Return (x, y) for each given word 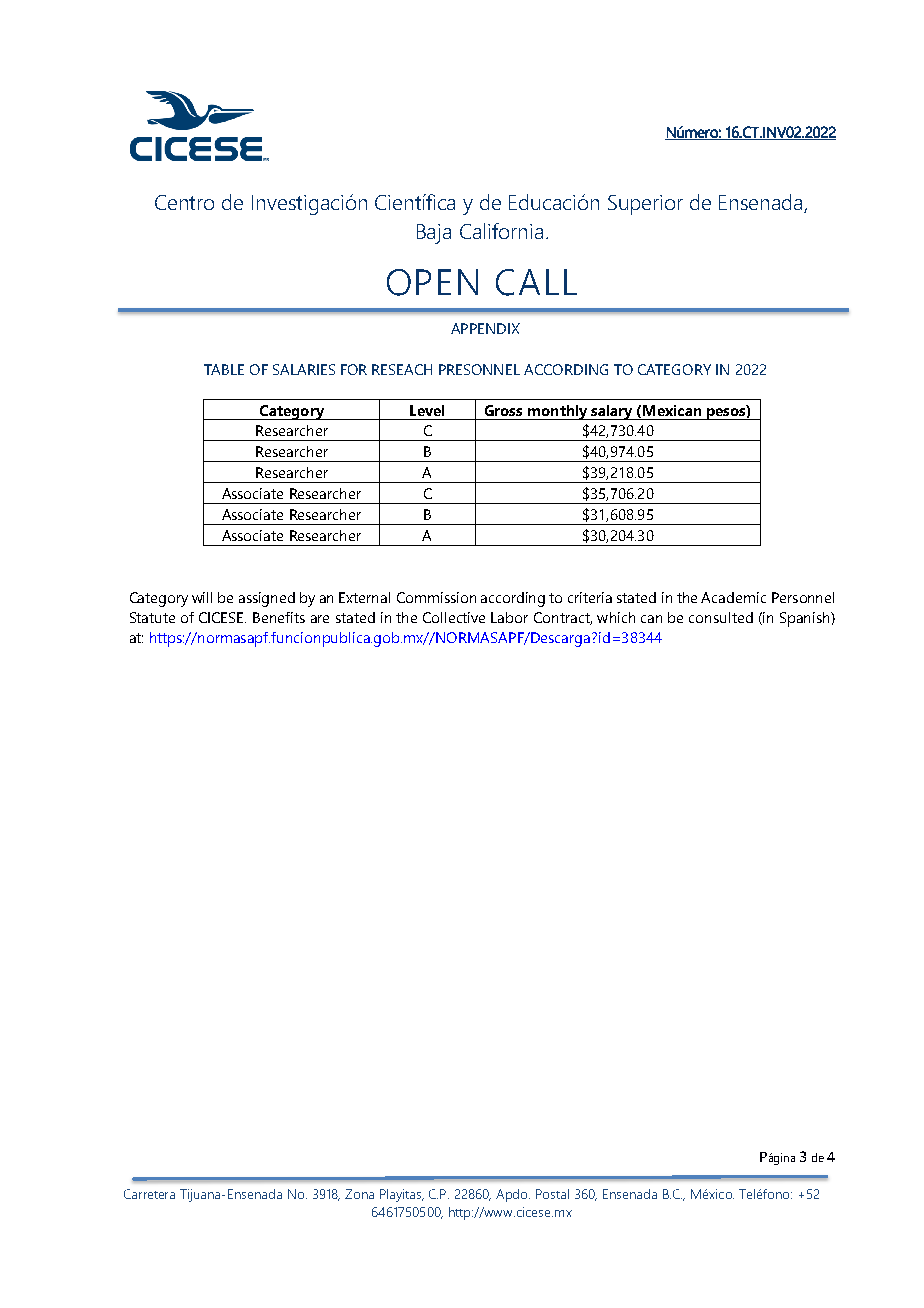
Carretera (149, 1194)
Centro (184, 202)
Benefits (279, 617)
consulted (721, 617)
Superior (645, 205)
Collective (454, 617)
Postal (552, 1194)
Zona (359, 1194)
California (501, 231)
